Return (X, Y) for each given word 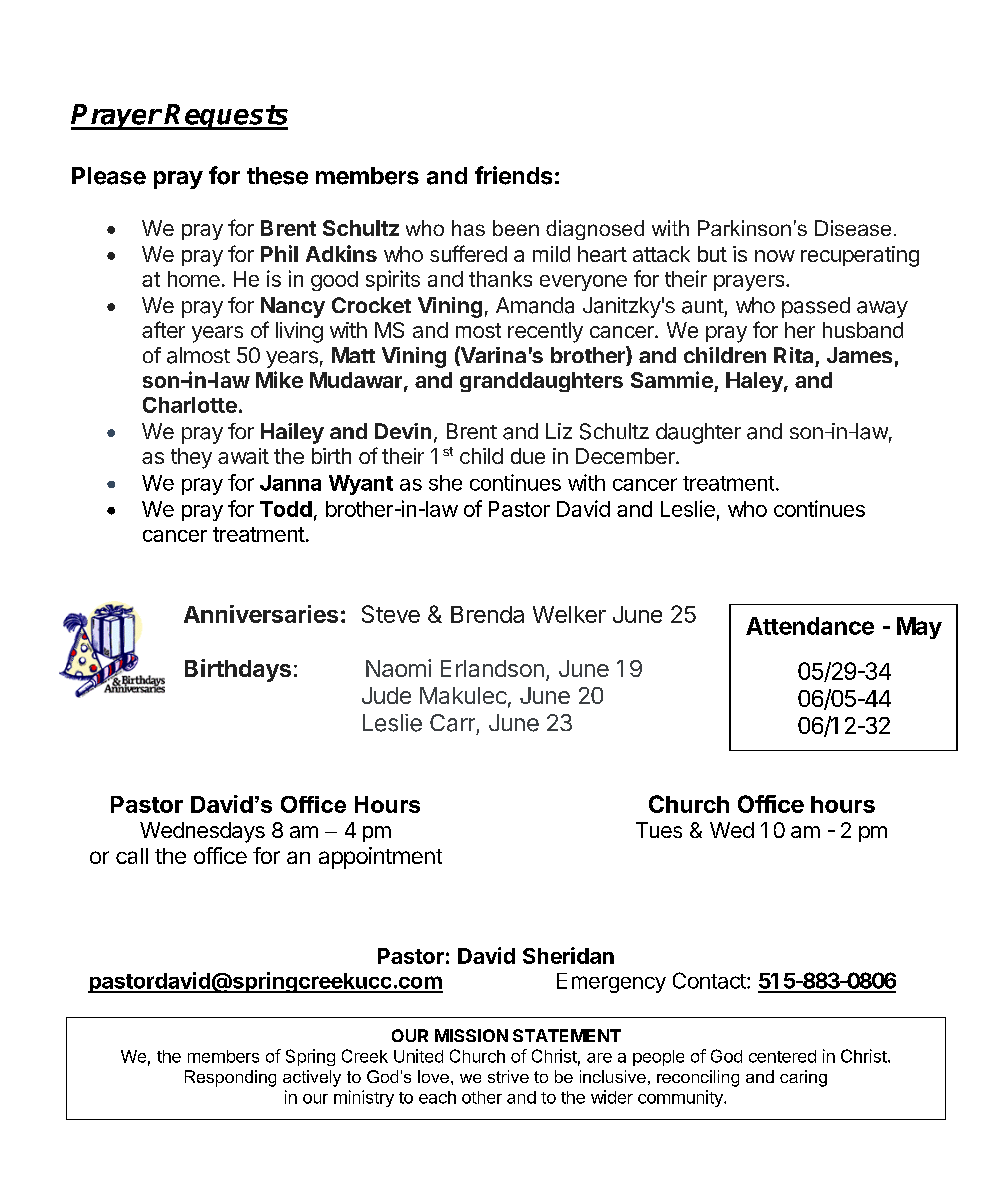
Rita (793, 355)
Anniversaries (261, 614)
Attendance (810, 626)
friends (513, 175)
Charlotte (190, 405)
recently (545, 332)
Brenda (487, 614)
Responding (230, 1078)
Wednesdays (202, 832)
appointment (380, 858)
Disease (853, 228)
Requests (226, 117)
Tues (659, 830)
